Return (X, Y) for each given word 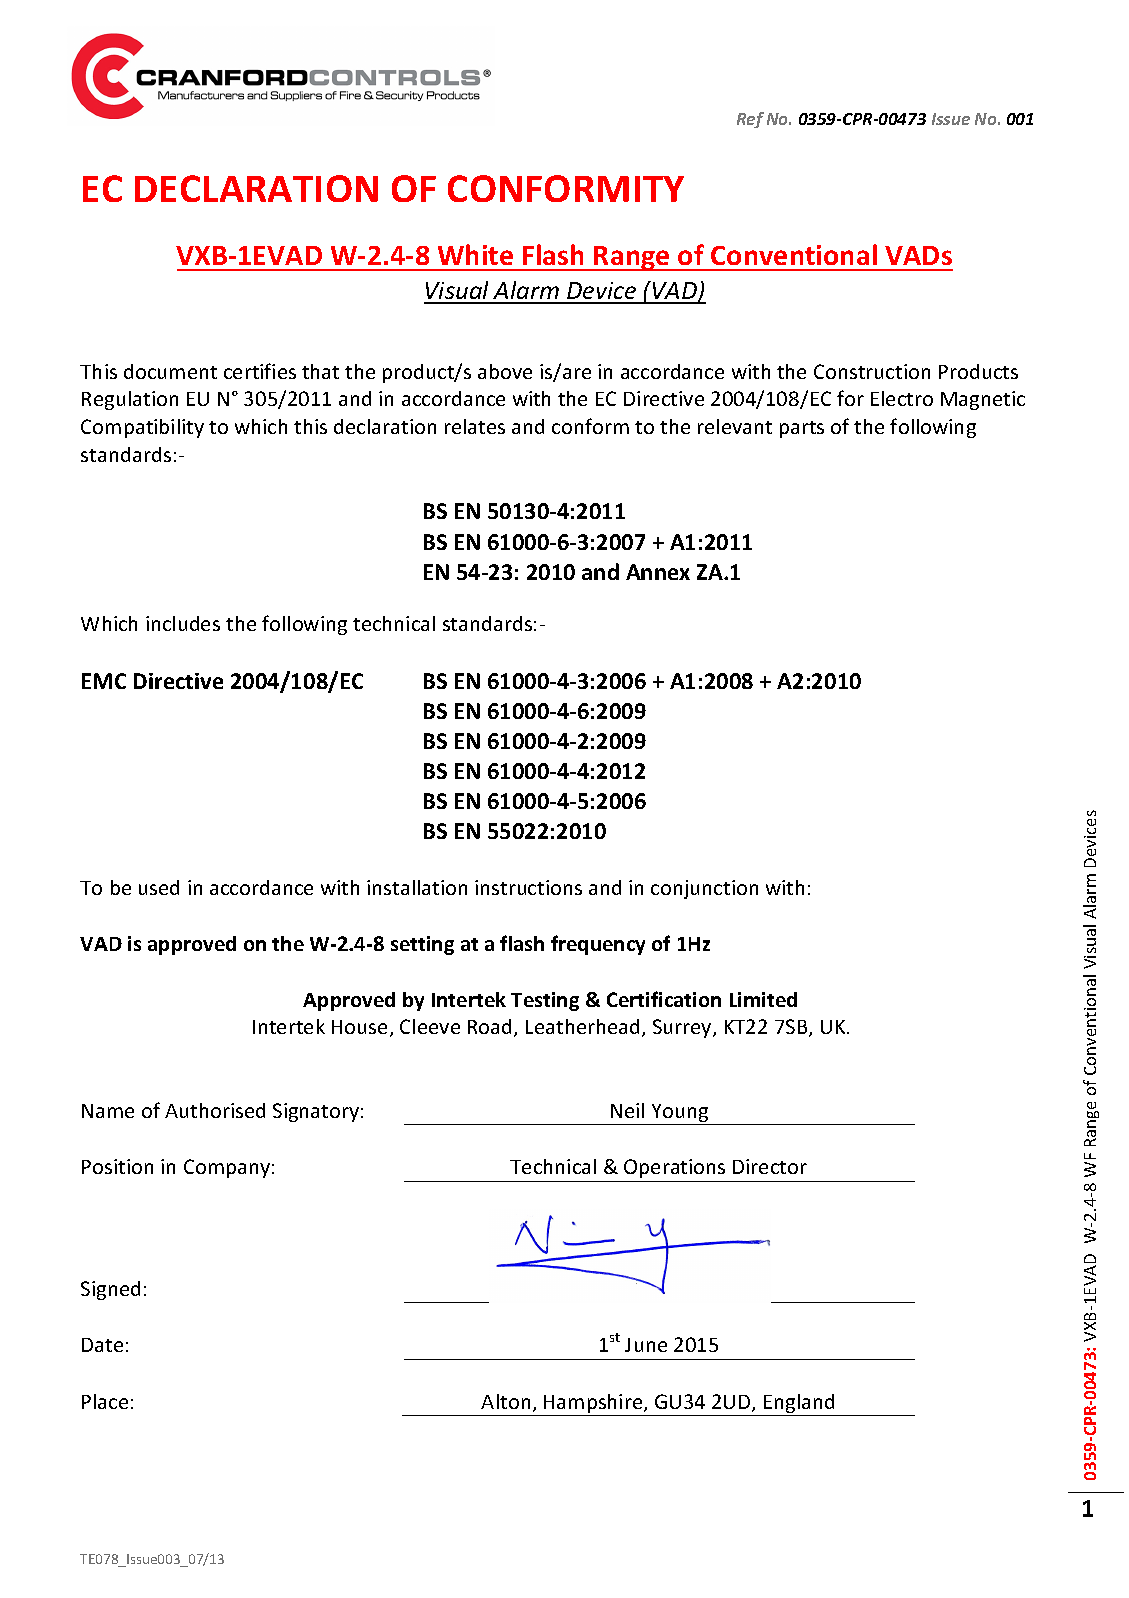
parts (802, 429)
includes (183, 623)
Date (102, 1345)
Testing (545, 1001)
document (170, 371)
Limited (763, 999)
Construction (872, 371)
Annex (658, 572)
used (159, 887)
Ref (750, 120)
